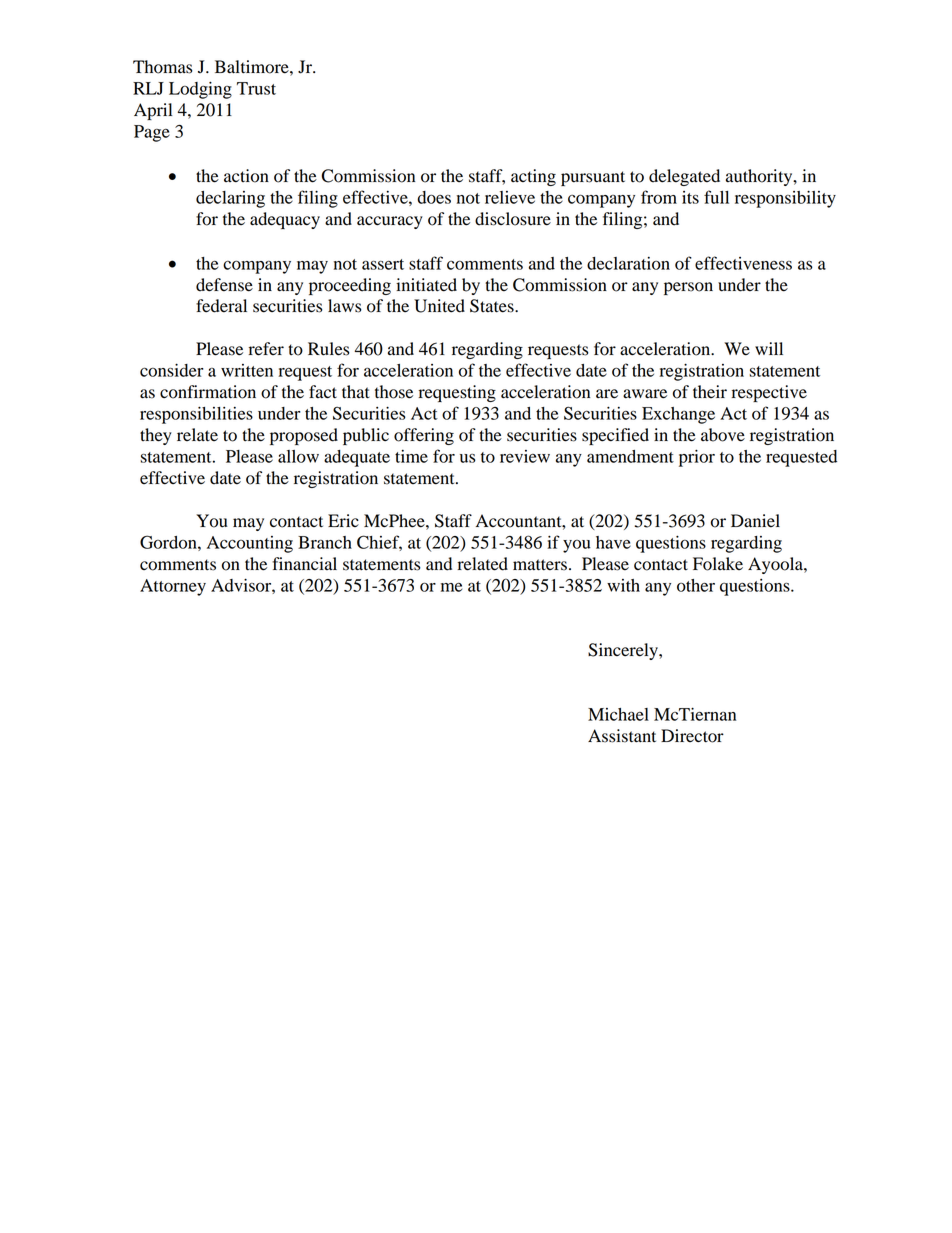  I want to click on Daniel, so click(755, 521).
